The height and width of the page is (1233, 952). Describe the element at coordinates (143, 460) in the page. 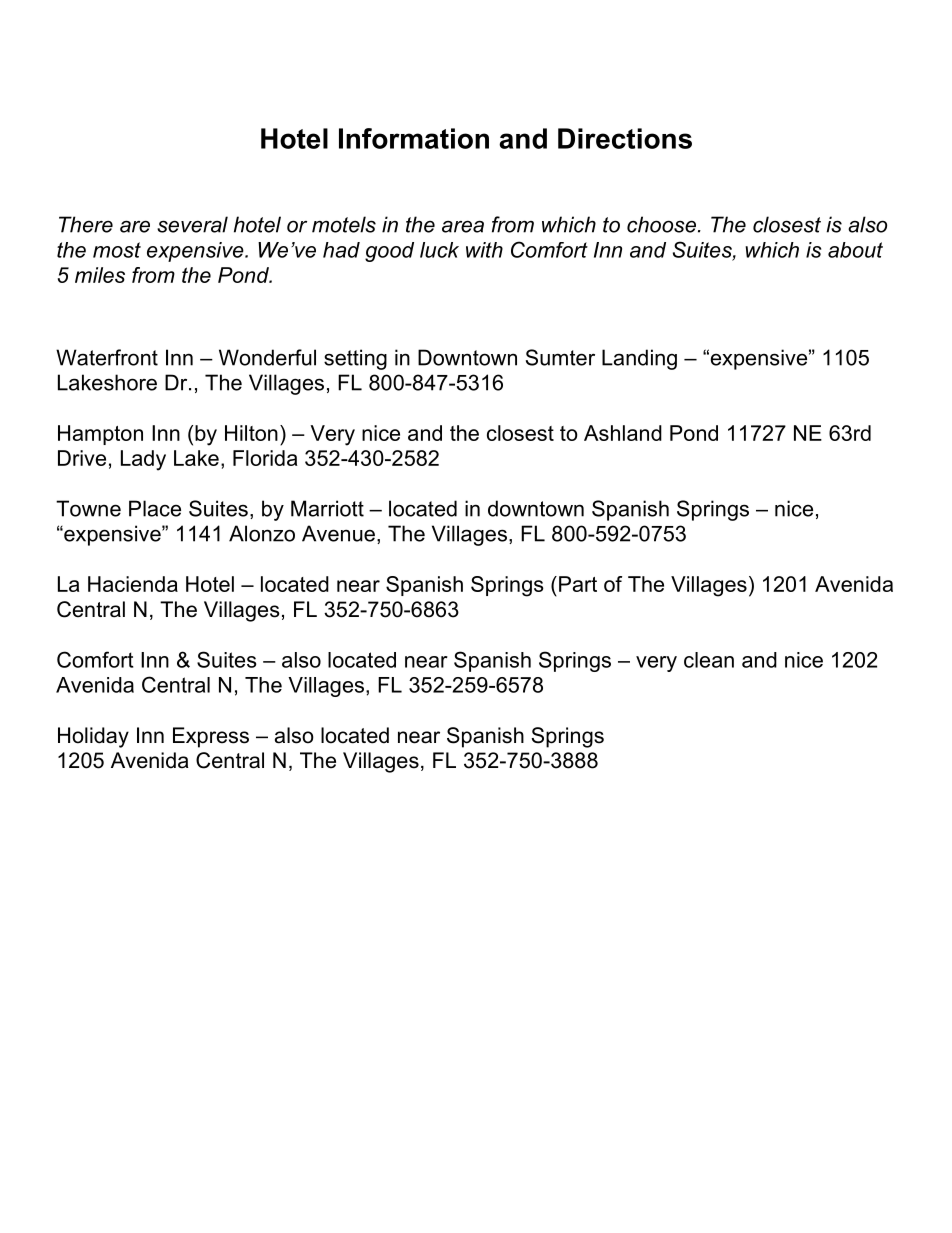

I see `Lady` at that location.
